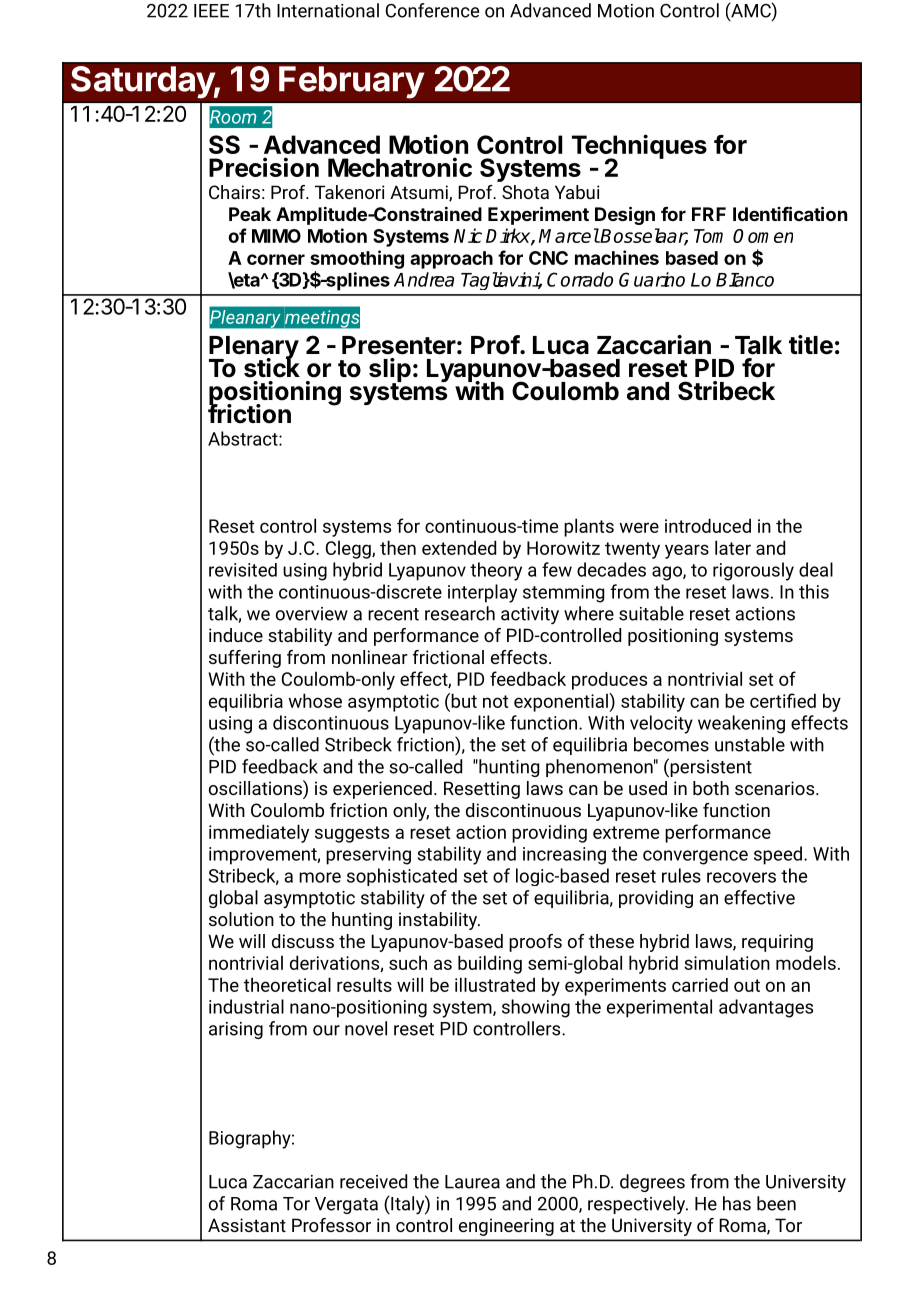 Image resolution: width=924 pixels, height=1308 pixels. What do you see at coordinates (328, 10) in the screenshot?
I see `International` at bounding box center [328, 10].
